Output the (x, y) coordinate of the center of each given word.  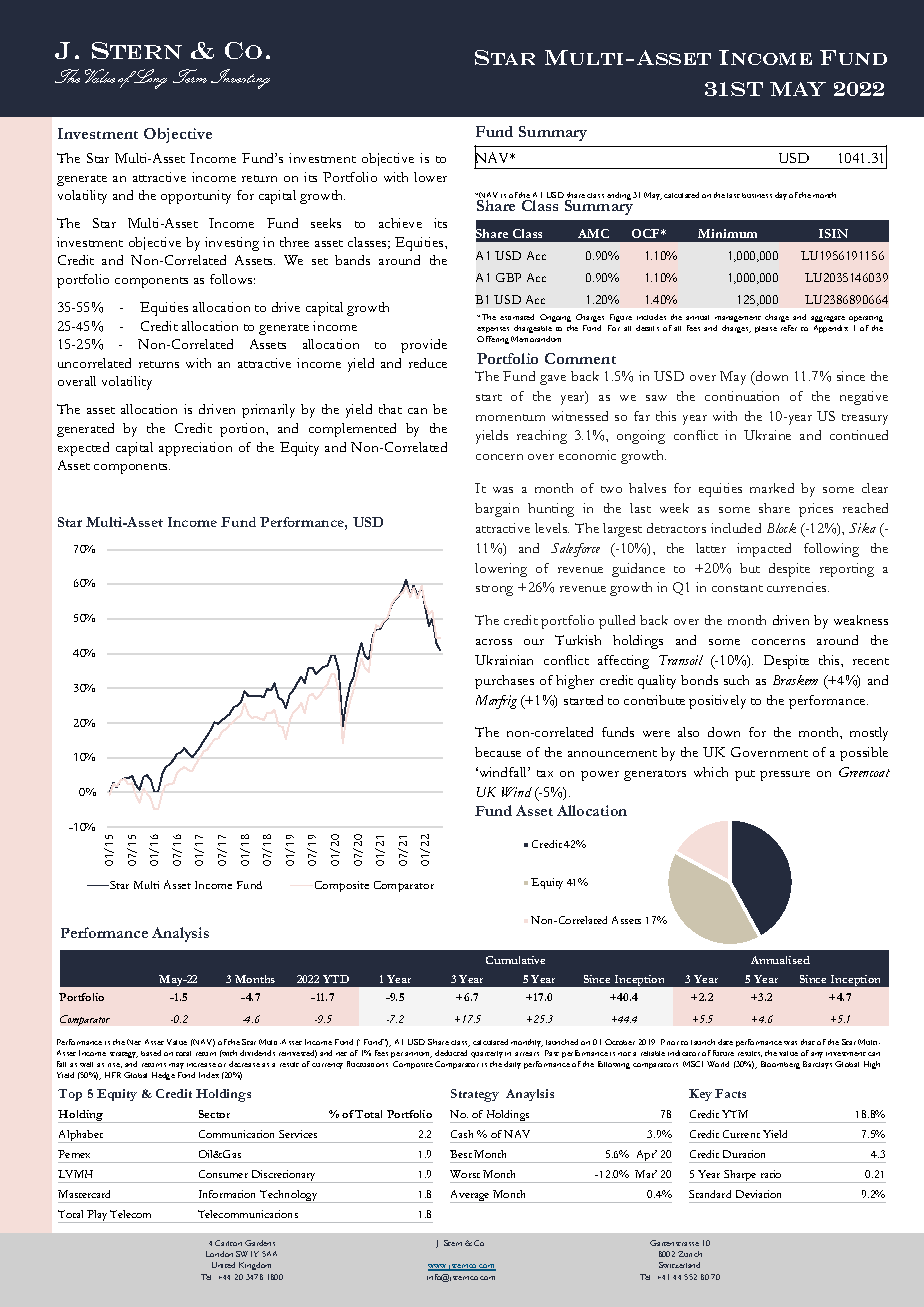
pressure (785, 776)
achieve (400, 223)
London (219, 1254)
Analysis (180, 934)
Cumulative (515, 960)
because (498, 752)
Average (471, 1196)
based (151, 1053)
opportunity (196, 197)
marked (772, 488)
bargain (497, 510)
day (781, 196)
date (725, 1042)
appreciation (195, 449)
